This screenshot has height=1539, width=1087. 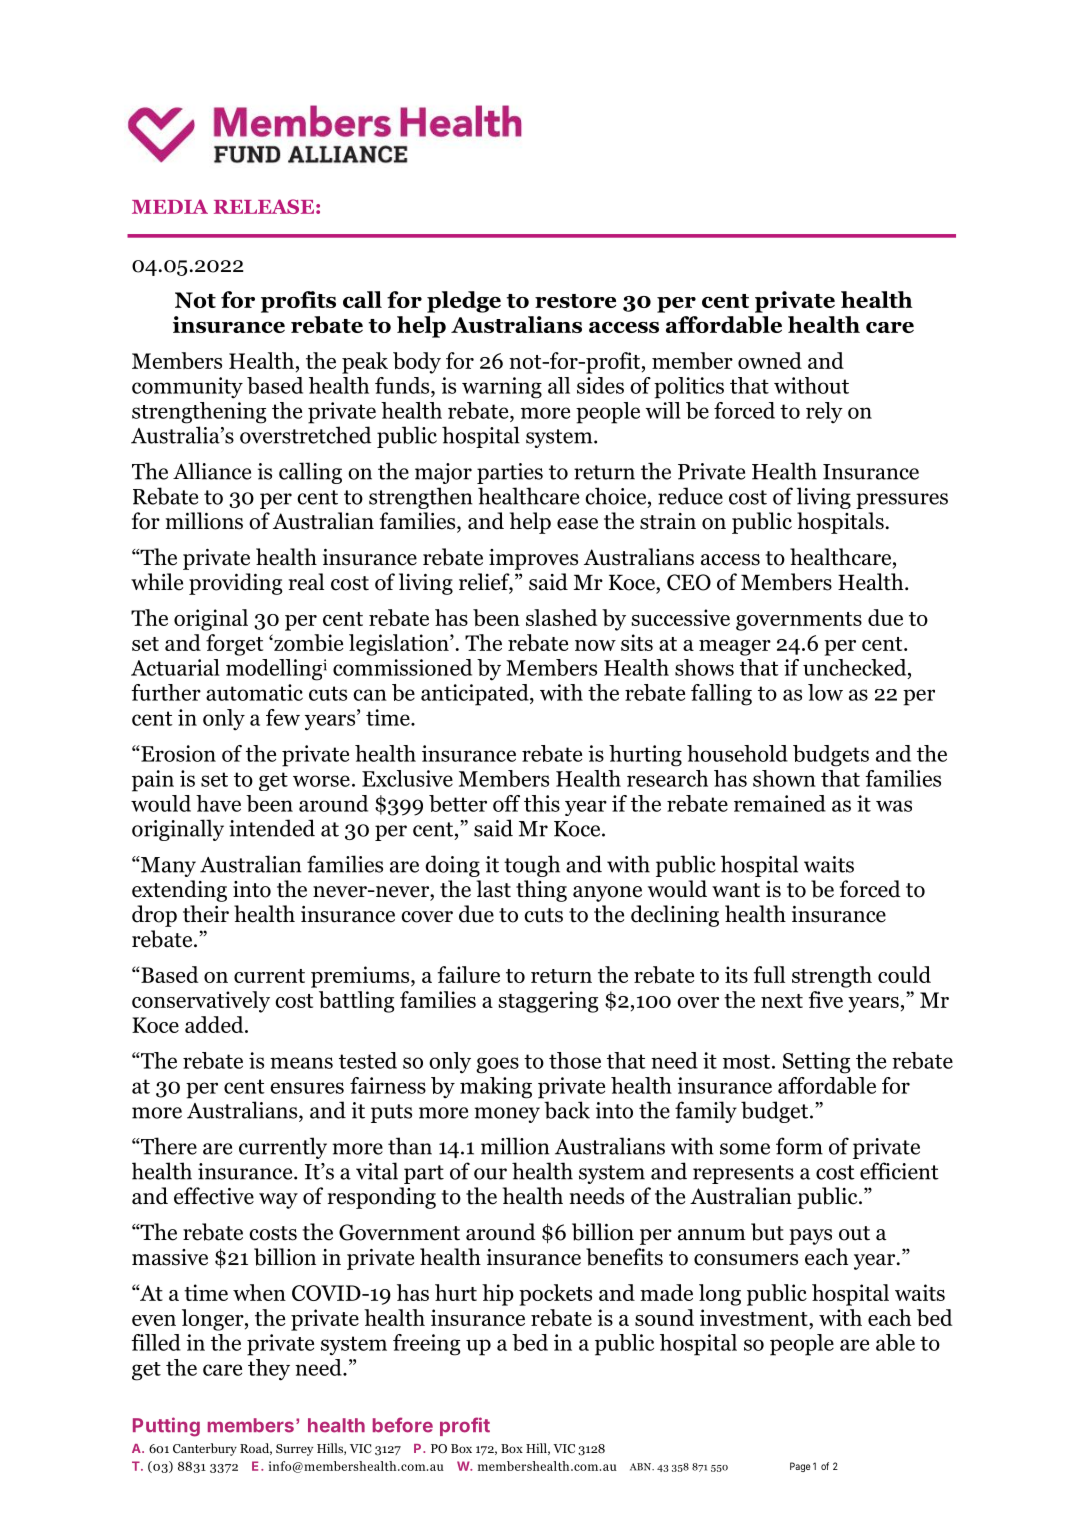 What do you see at coordinates (170, 206) in the screenshot?
I see `MEDIA` at bounding box center [170, 206].
